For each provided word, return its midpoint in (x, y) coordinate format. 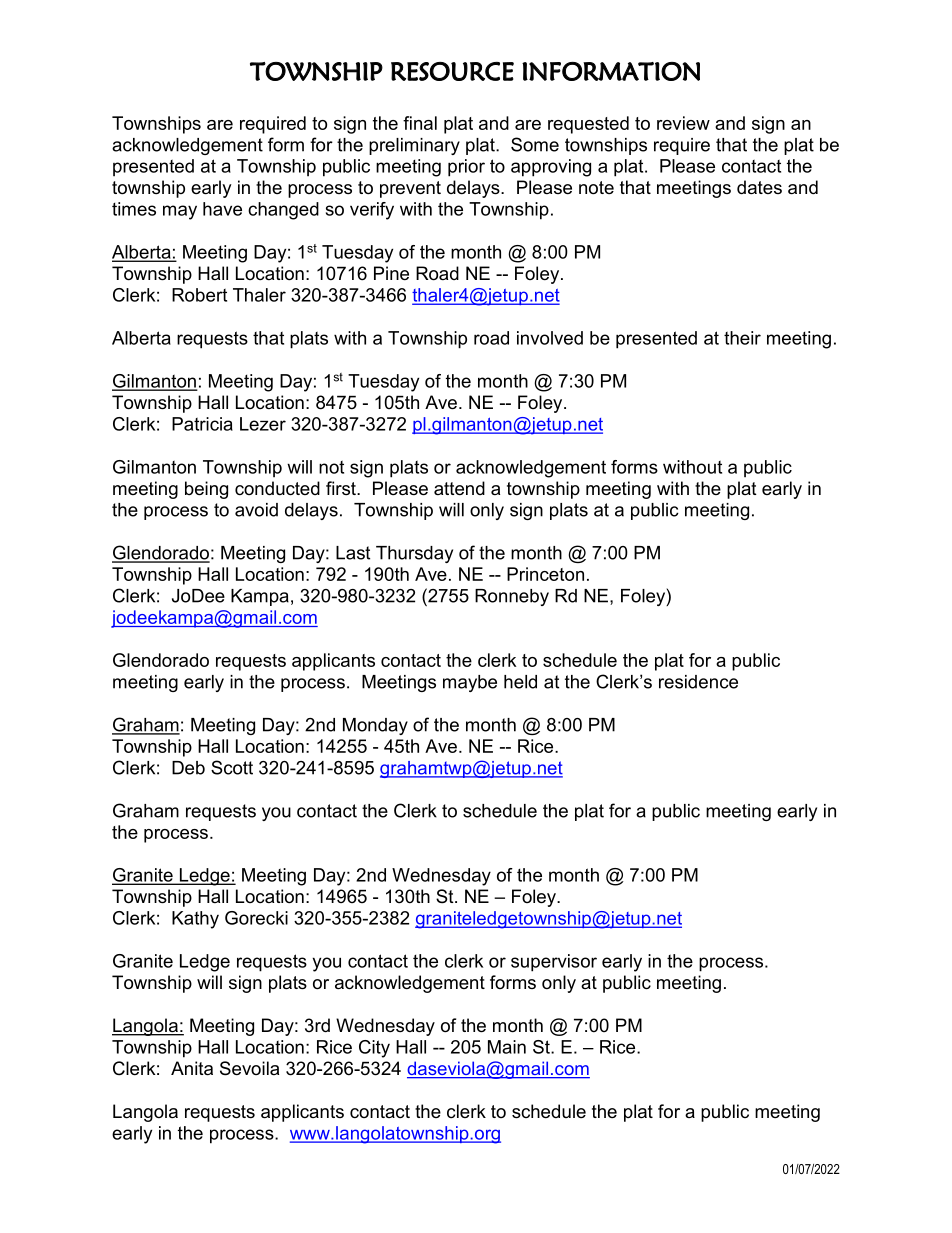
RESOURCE (452, 71)
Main (507, 1047)
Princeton (545, 574)
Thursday (414, 554)
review (683, 123)
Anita (192, 1068)
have (222, 209)
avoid (256, 510)
